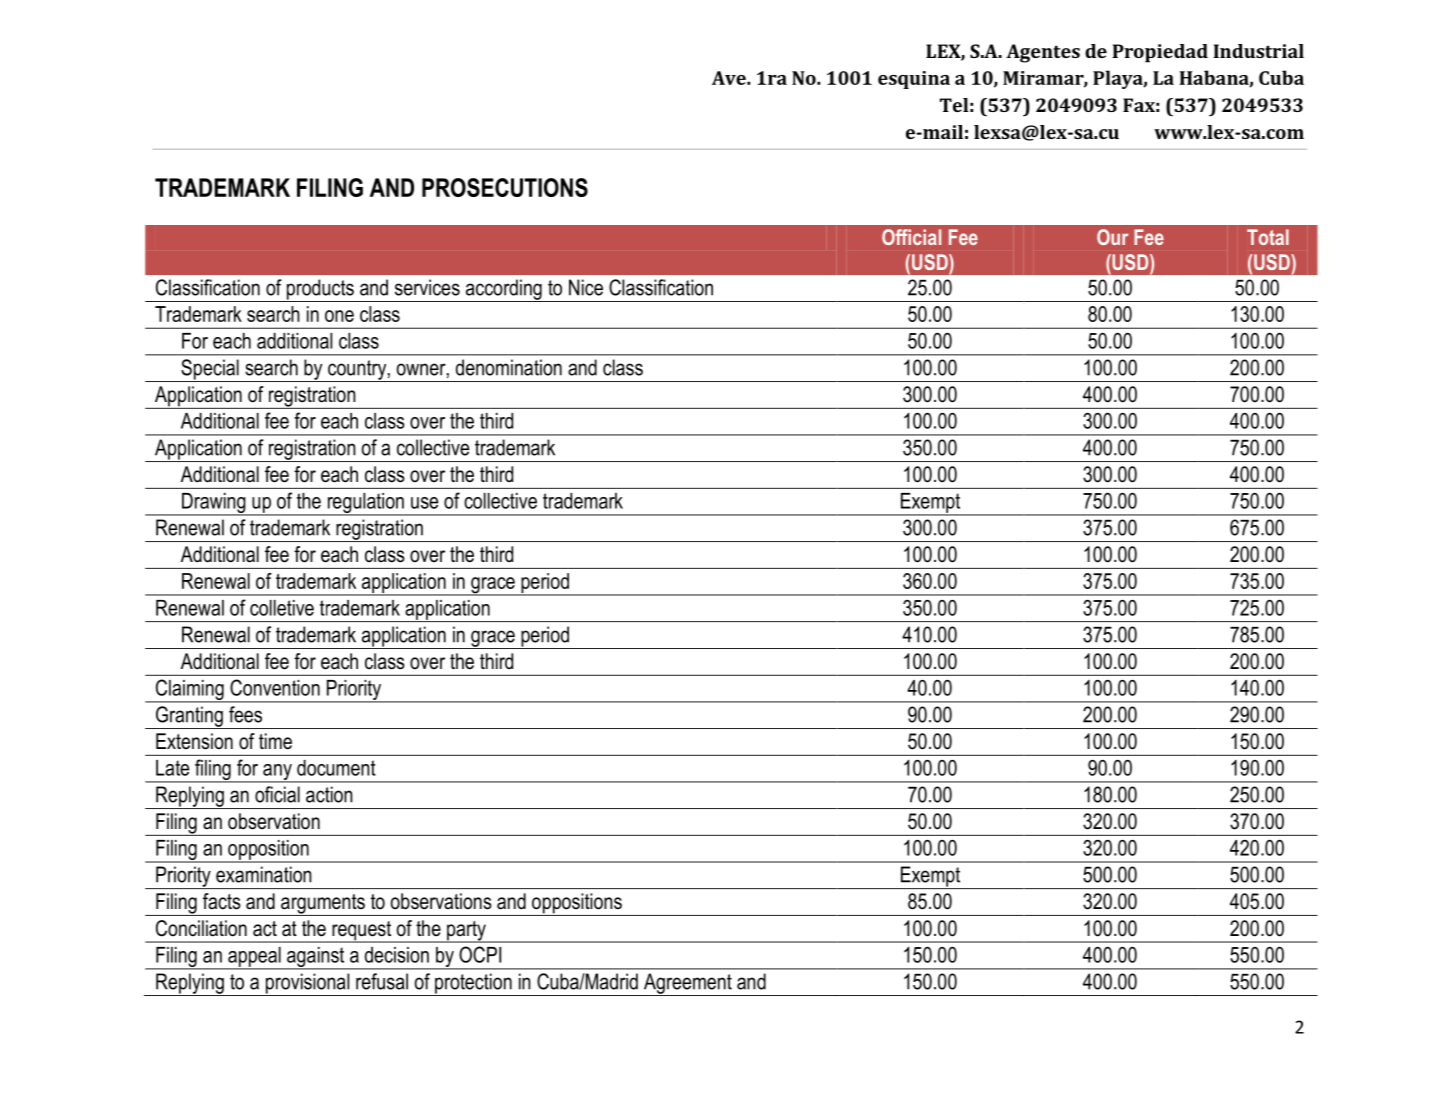 The width and height of the image is (1443, 1115). I want to click on Industrial, so click(1258, 51).
